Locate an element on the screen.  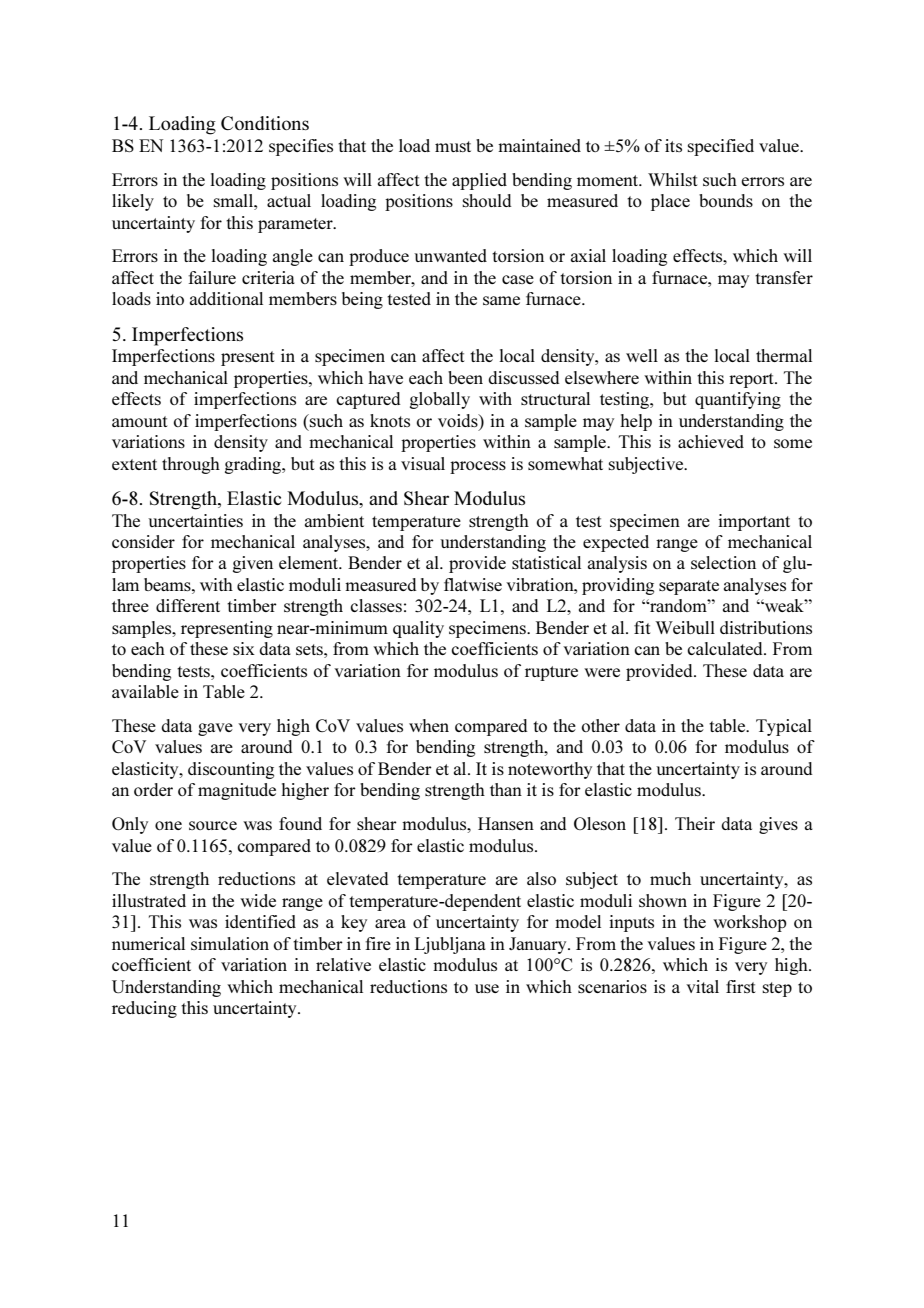
simulation is located at coordinates (230, 943).
